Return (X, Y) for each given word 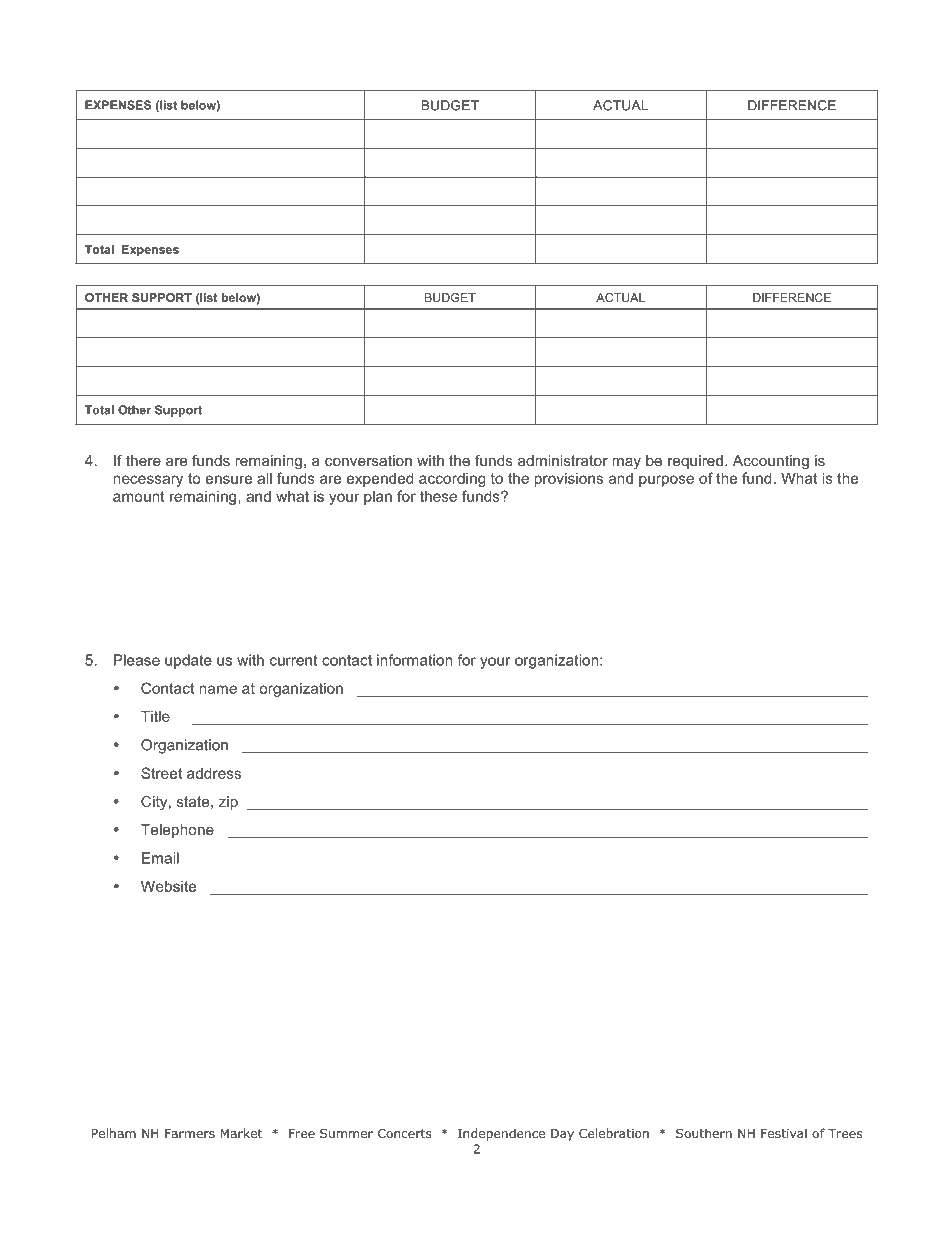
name (218, 689)
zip (228, 803)
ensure (229, 479)
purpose (666, 481)
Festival (784, 1133)
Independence (501, 1134)
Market (241, 1133)
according (452, 479)
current (293, 660)
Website (168, 886)
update (188, 661)
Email (160, 858)
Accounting (771, 462)
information (415, 660)
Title (155, 716)
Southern (704, 1133)
